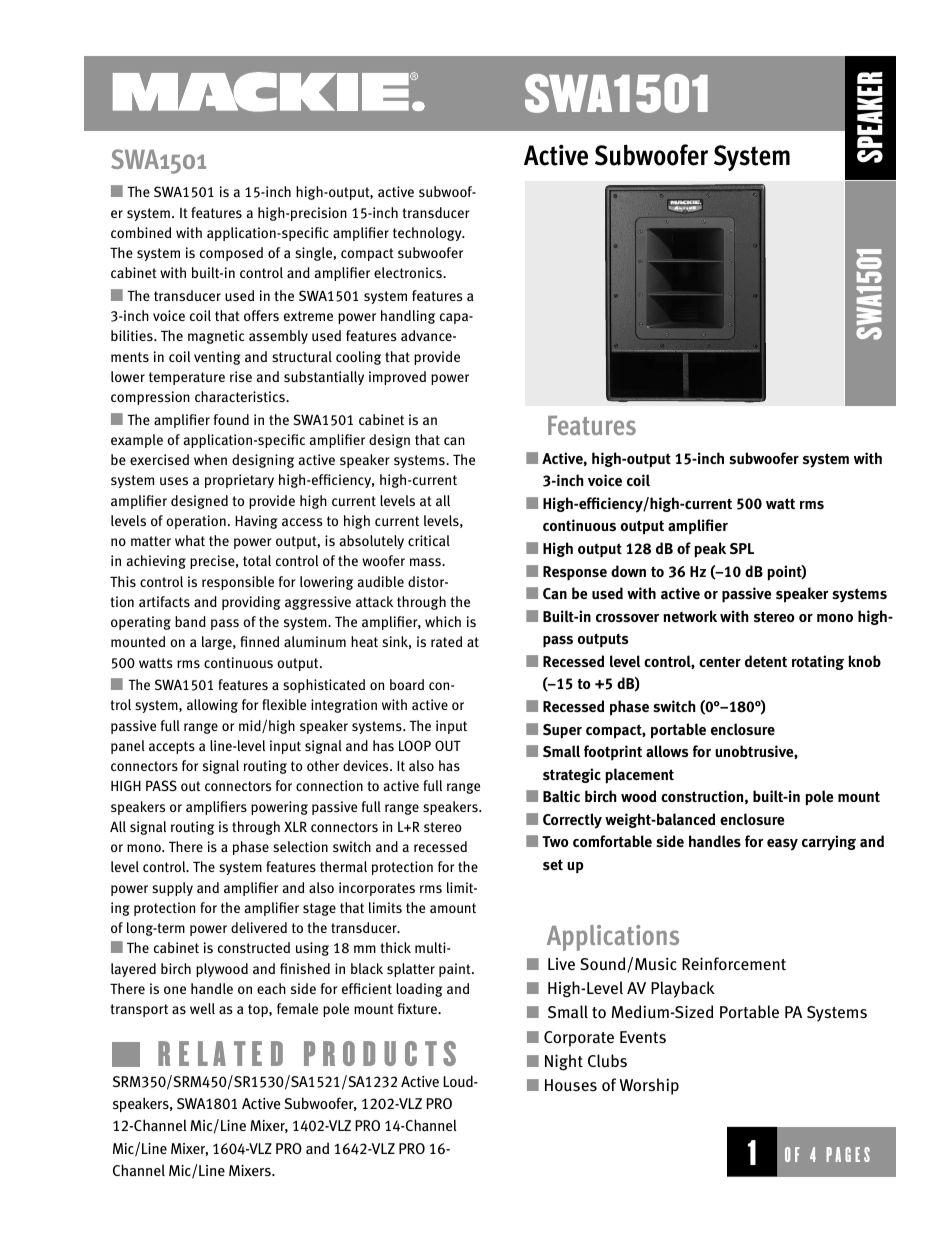 Image resolution: width=952 pixels, height=1233 pixels. I want to click on electronics, so click(409, 272).
